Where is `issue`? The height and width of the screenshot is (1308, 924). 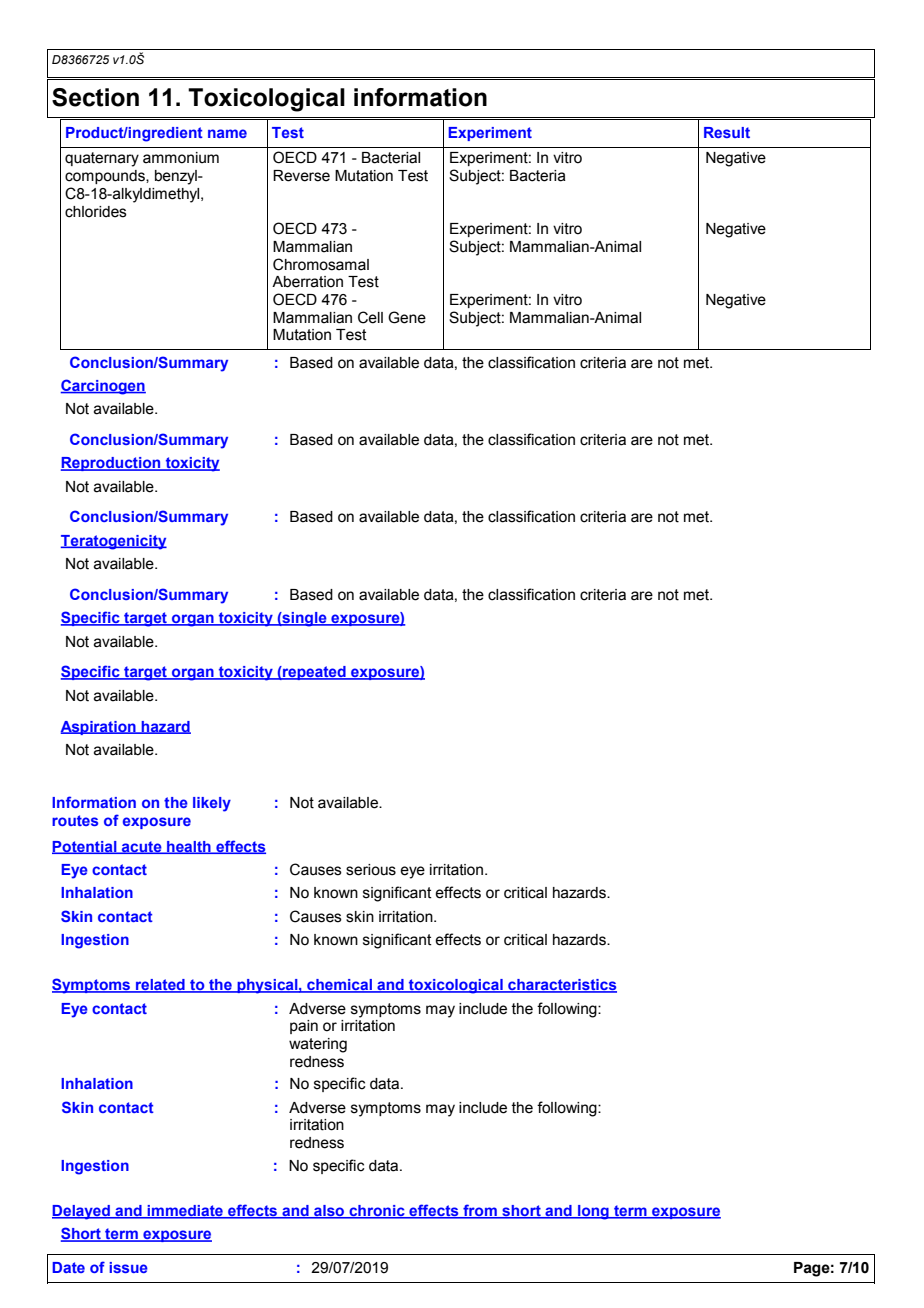
issue is located at coordinates (128, 1267).
